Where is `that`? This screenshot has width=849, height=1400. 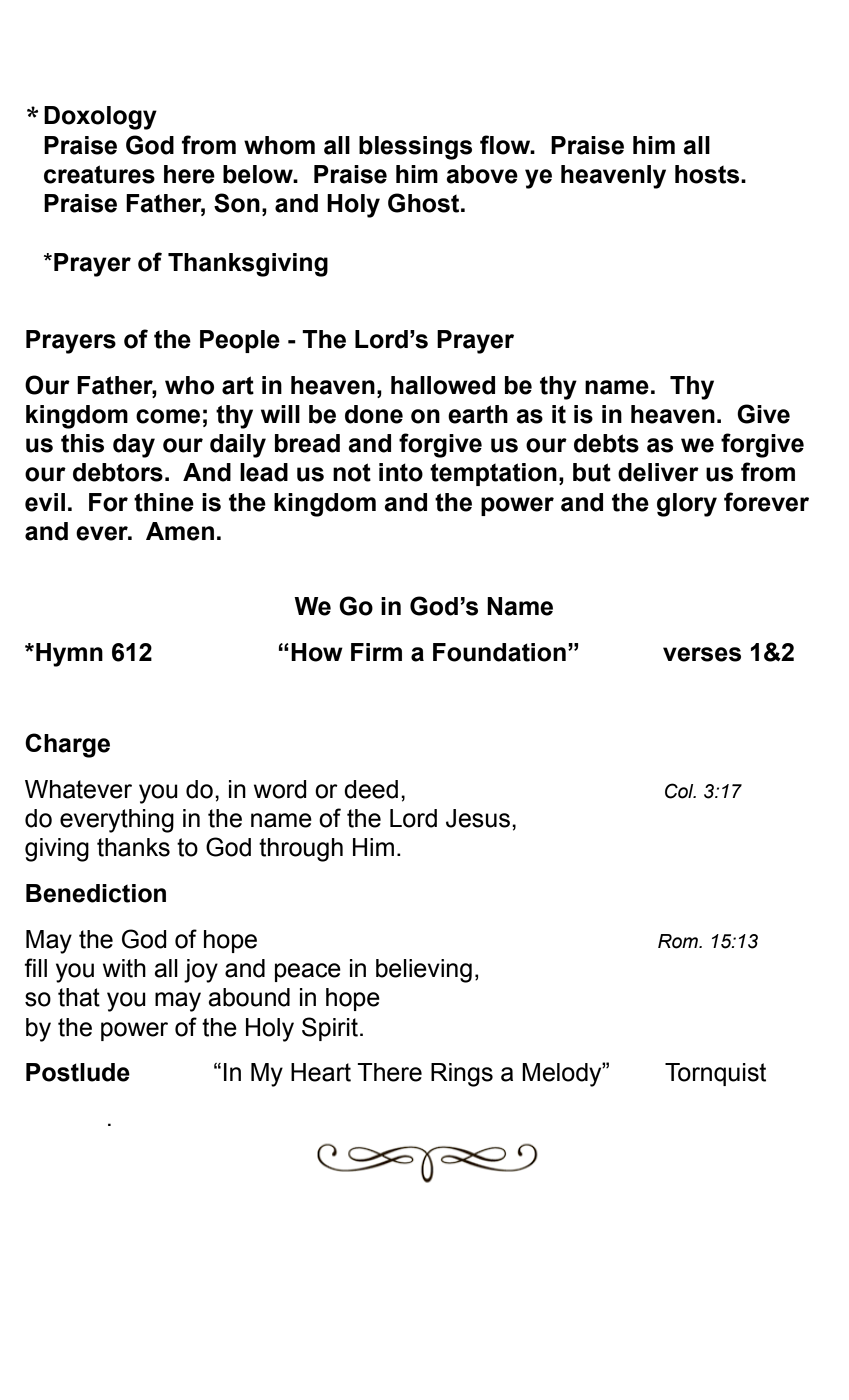 that is located at coordinates (79, 997).
